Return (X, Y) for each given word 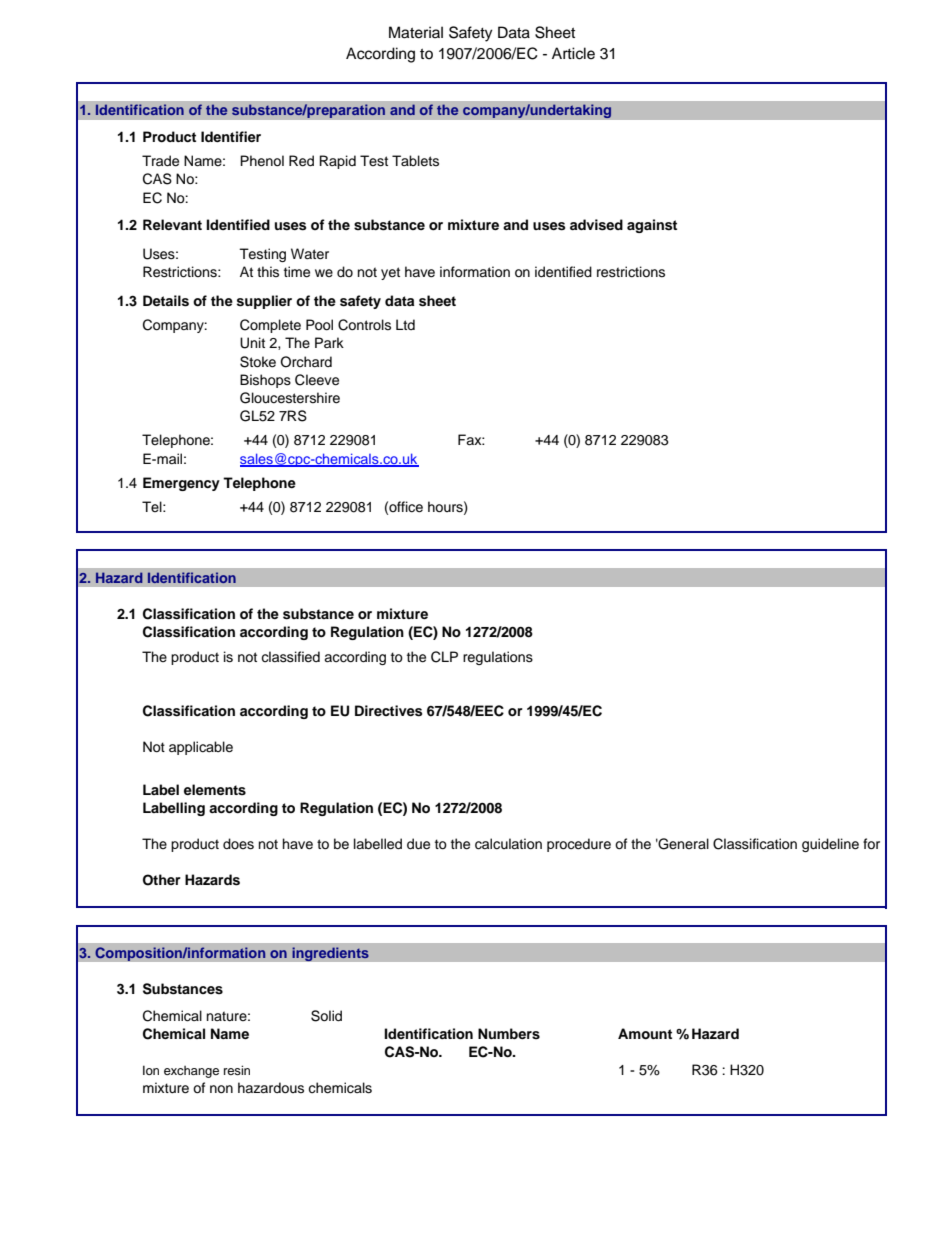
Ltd (405, 324)
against (652, 226)
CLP (444, 657)
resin (237, 1070)
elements (215, 790)
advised (596, 225)
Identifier (231, 136)
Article (573, 53)
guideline (830, 845)
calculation (508, 844)
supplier (264, 302)
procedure (579, 845)
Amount (645, 1034)
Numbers (509, 1034)
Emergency (181, 484)
